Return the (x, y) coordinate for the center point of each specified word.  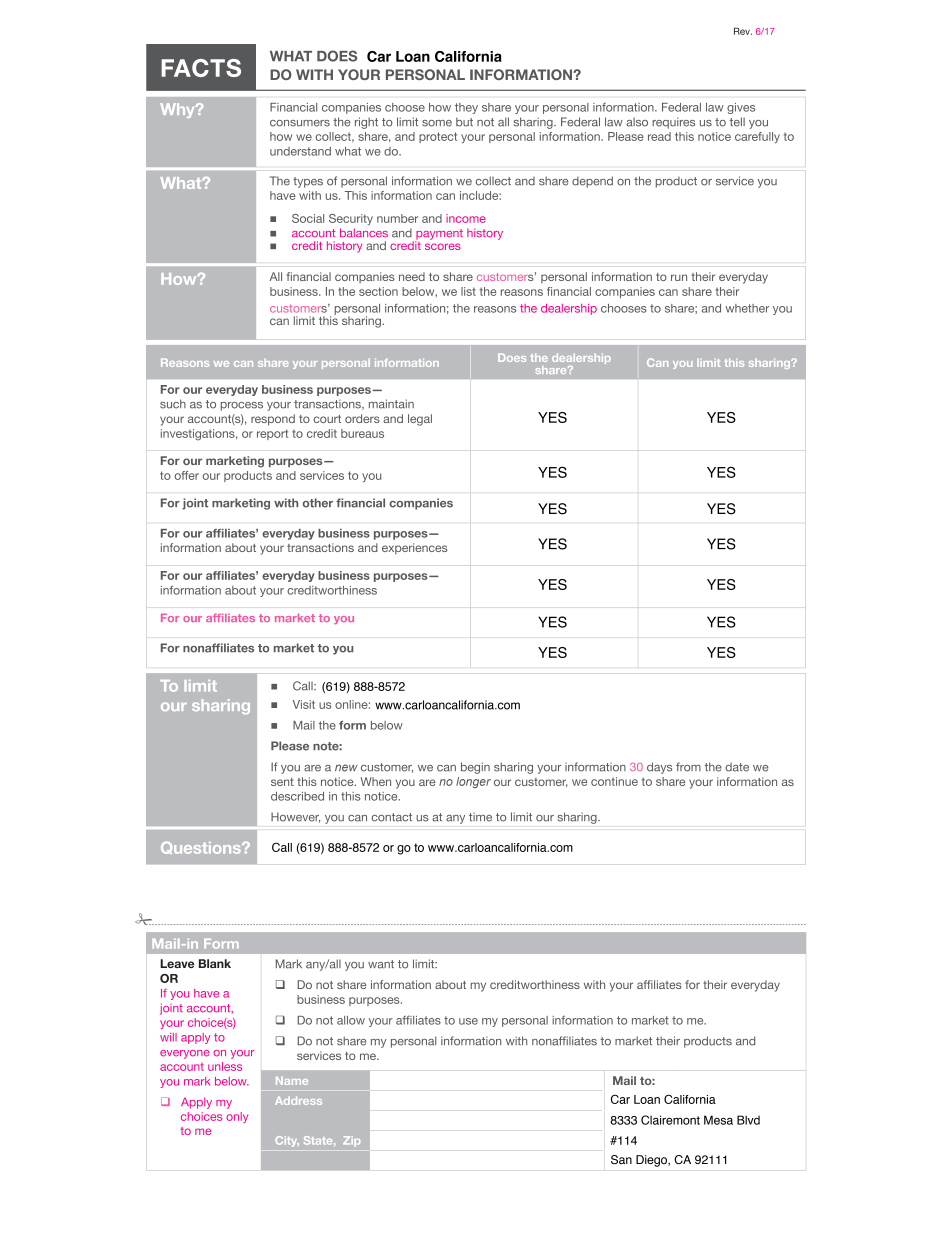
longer (473, 782)
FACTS (201, 68)
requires (673, 123)
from (688, 767)
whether (747, 308)
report (273, 434)
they (466, 108)
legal (420, 420)
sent (282, 782)
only (237, 1117)
